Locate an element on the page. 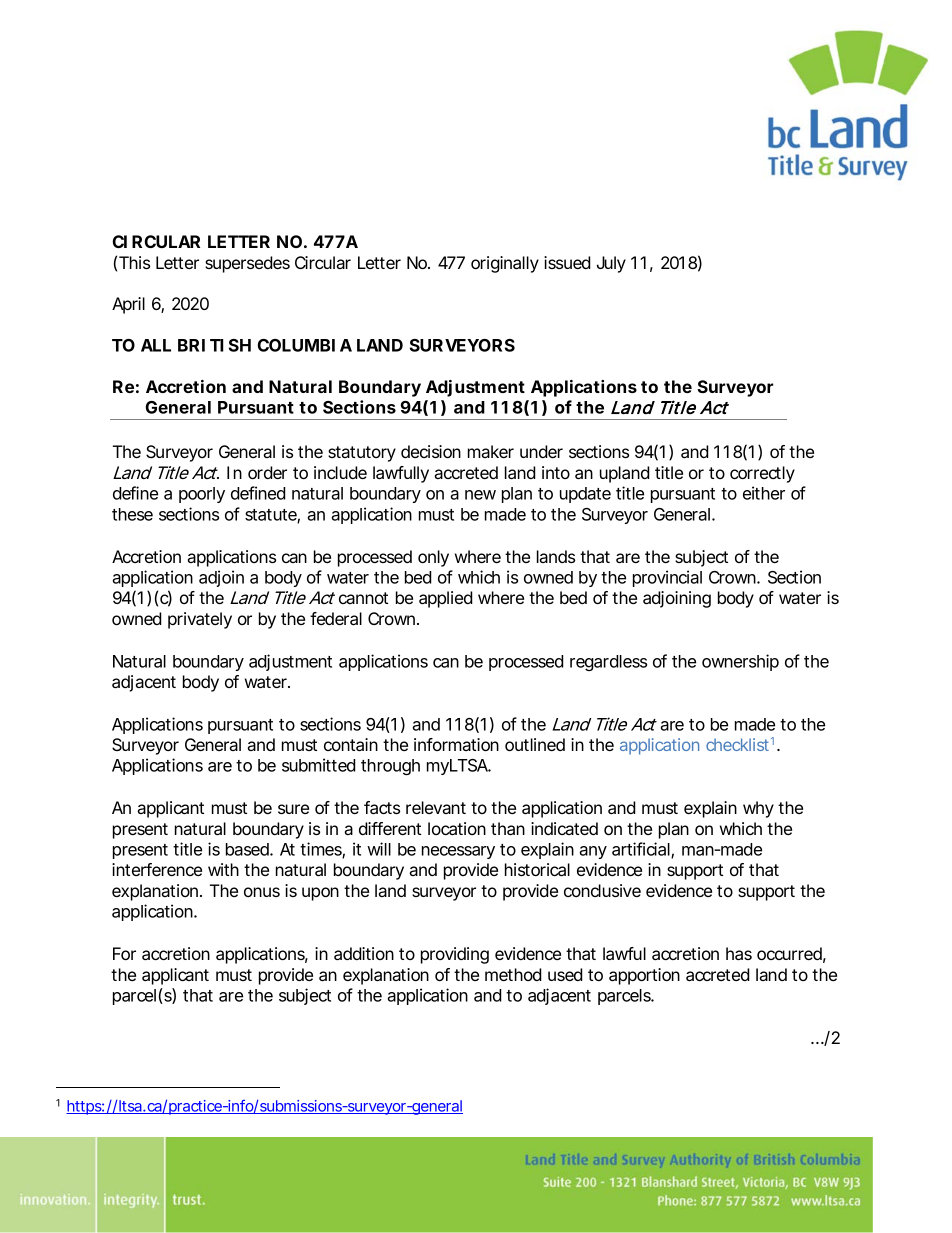 This page has height=1233, width=952. applied is located at coordinates (446, 599).
